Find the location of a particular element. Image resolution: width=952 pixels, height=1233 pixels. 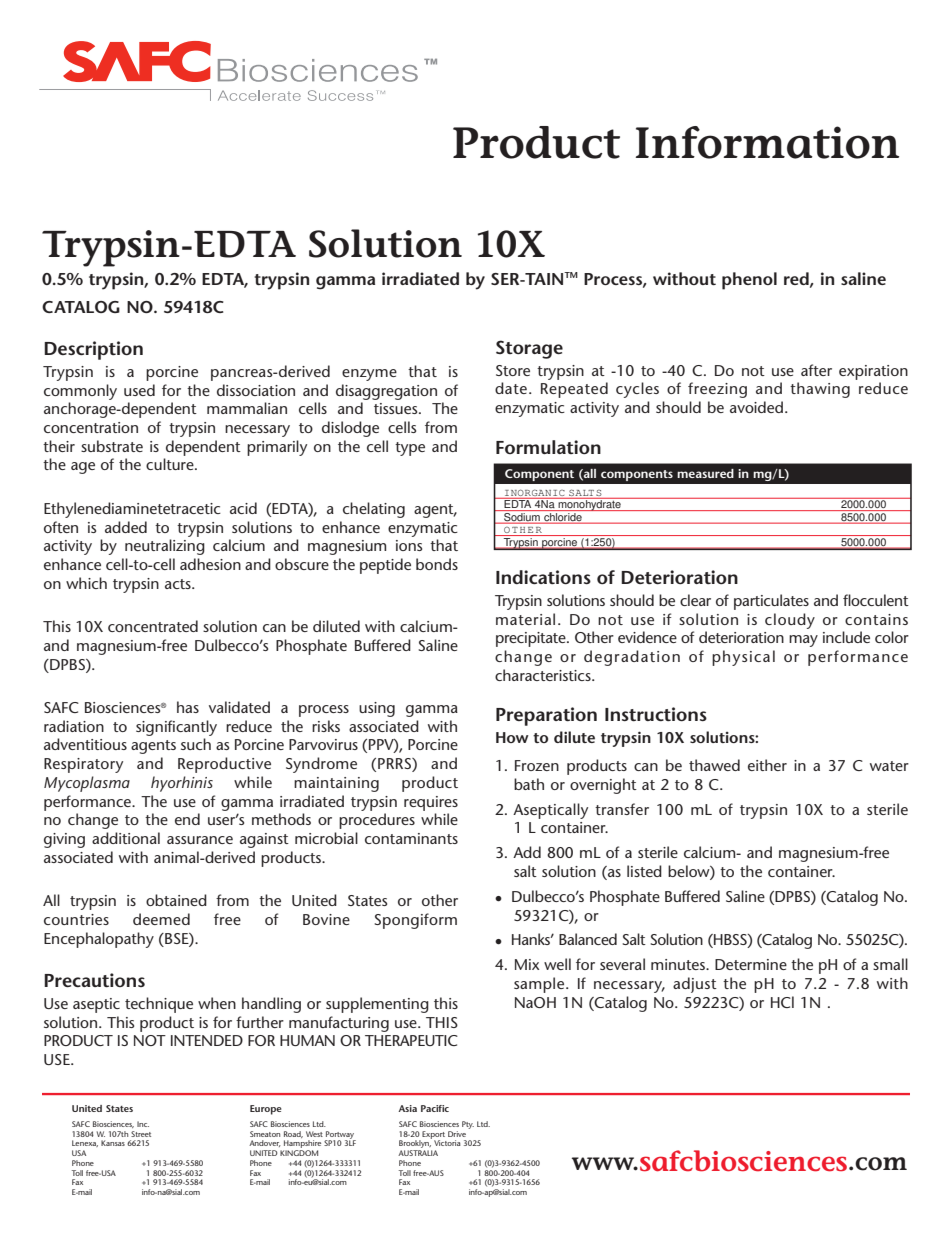

How is located at coordinates (512, 737).
